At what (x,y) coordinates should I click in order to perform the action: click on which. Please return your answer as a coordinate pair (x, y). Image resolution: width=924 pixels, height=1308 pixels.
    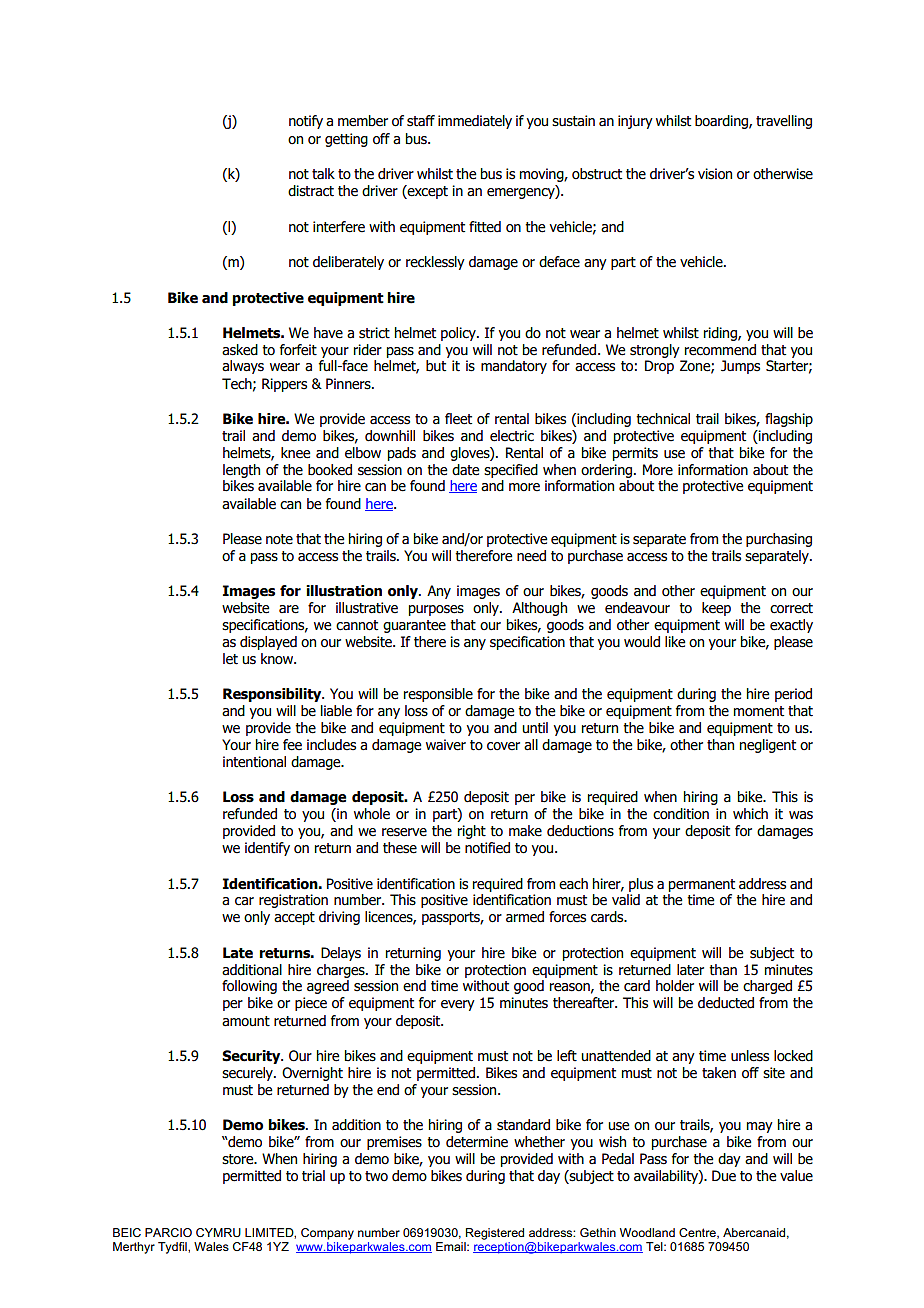
    Looking at the image, I should click on (750, 814).
